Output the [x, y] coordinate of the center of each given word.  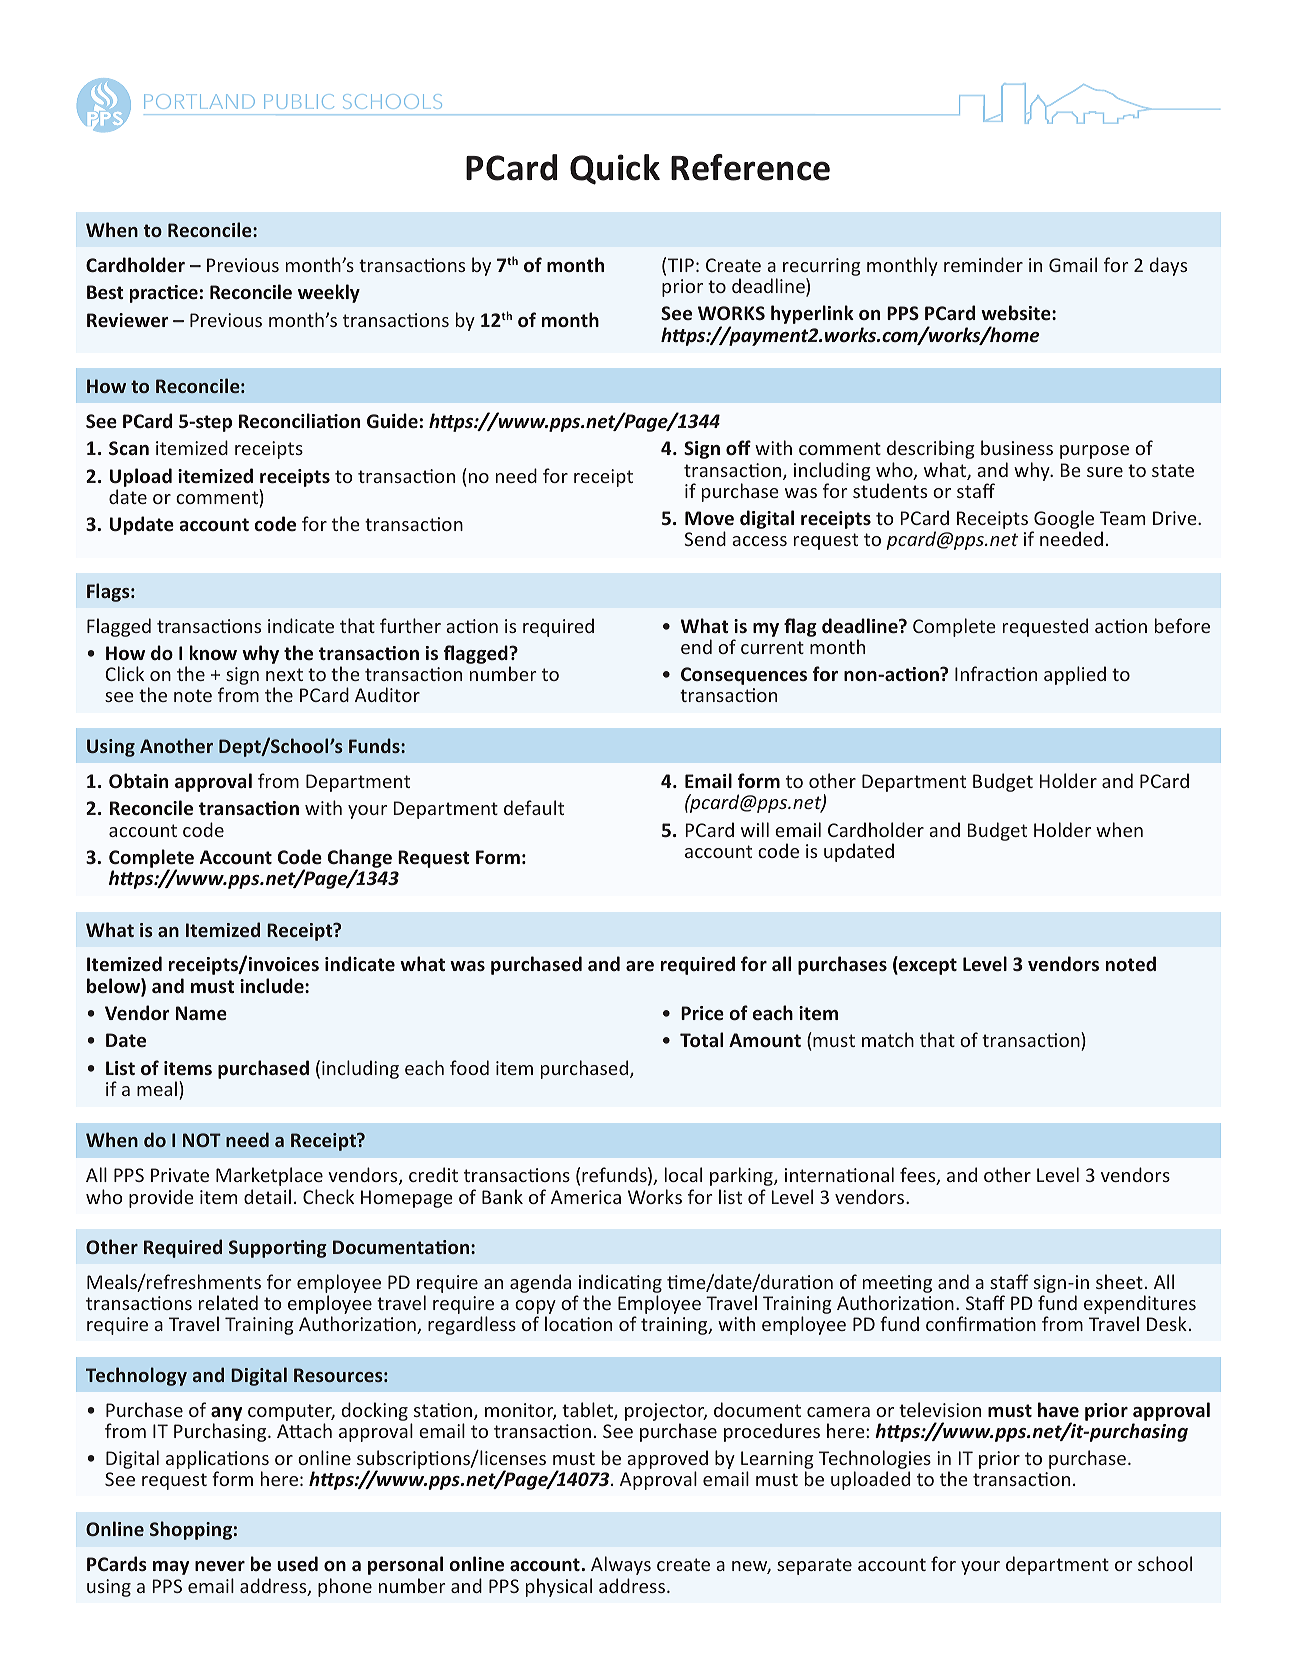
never [220, 1566]
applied [1075, 675]
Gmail [1073, 264]
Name [201, 1013]
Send [705, 538]
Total [701, 1039]
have [1058, 1409]
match [888, 1039]
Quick [615, 169]
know [213, 652]
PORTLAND [199, 101]
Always [621, 1565]
